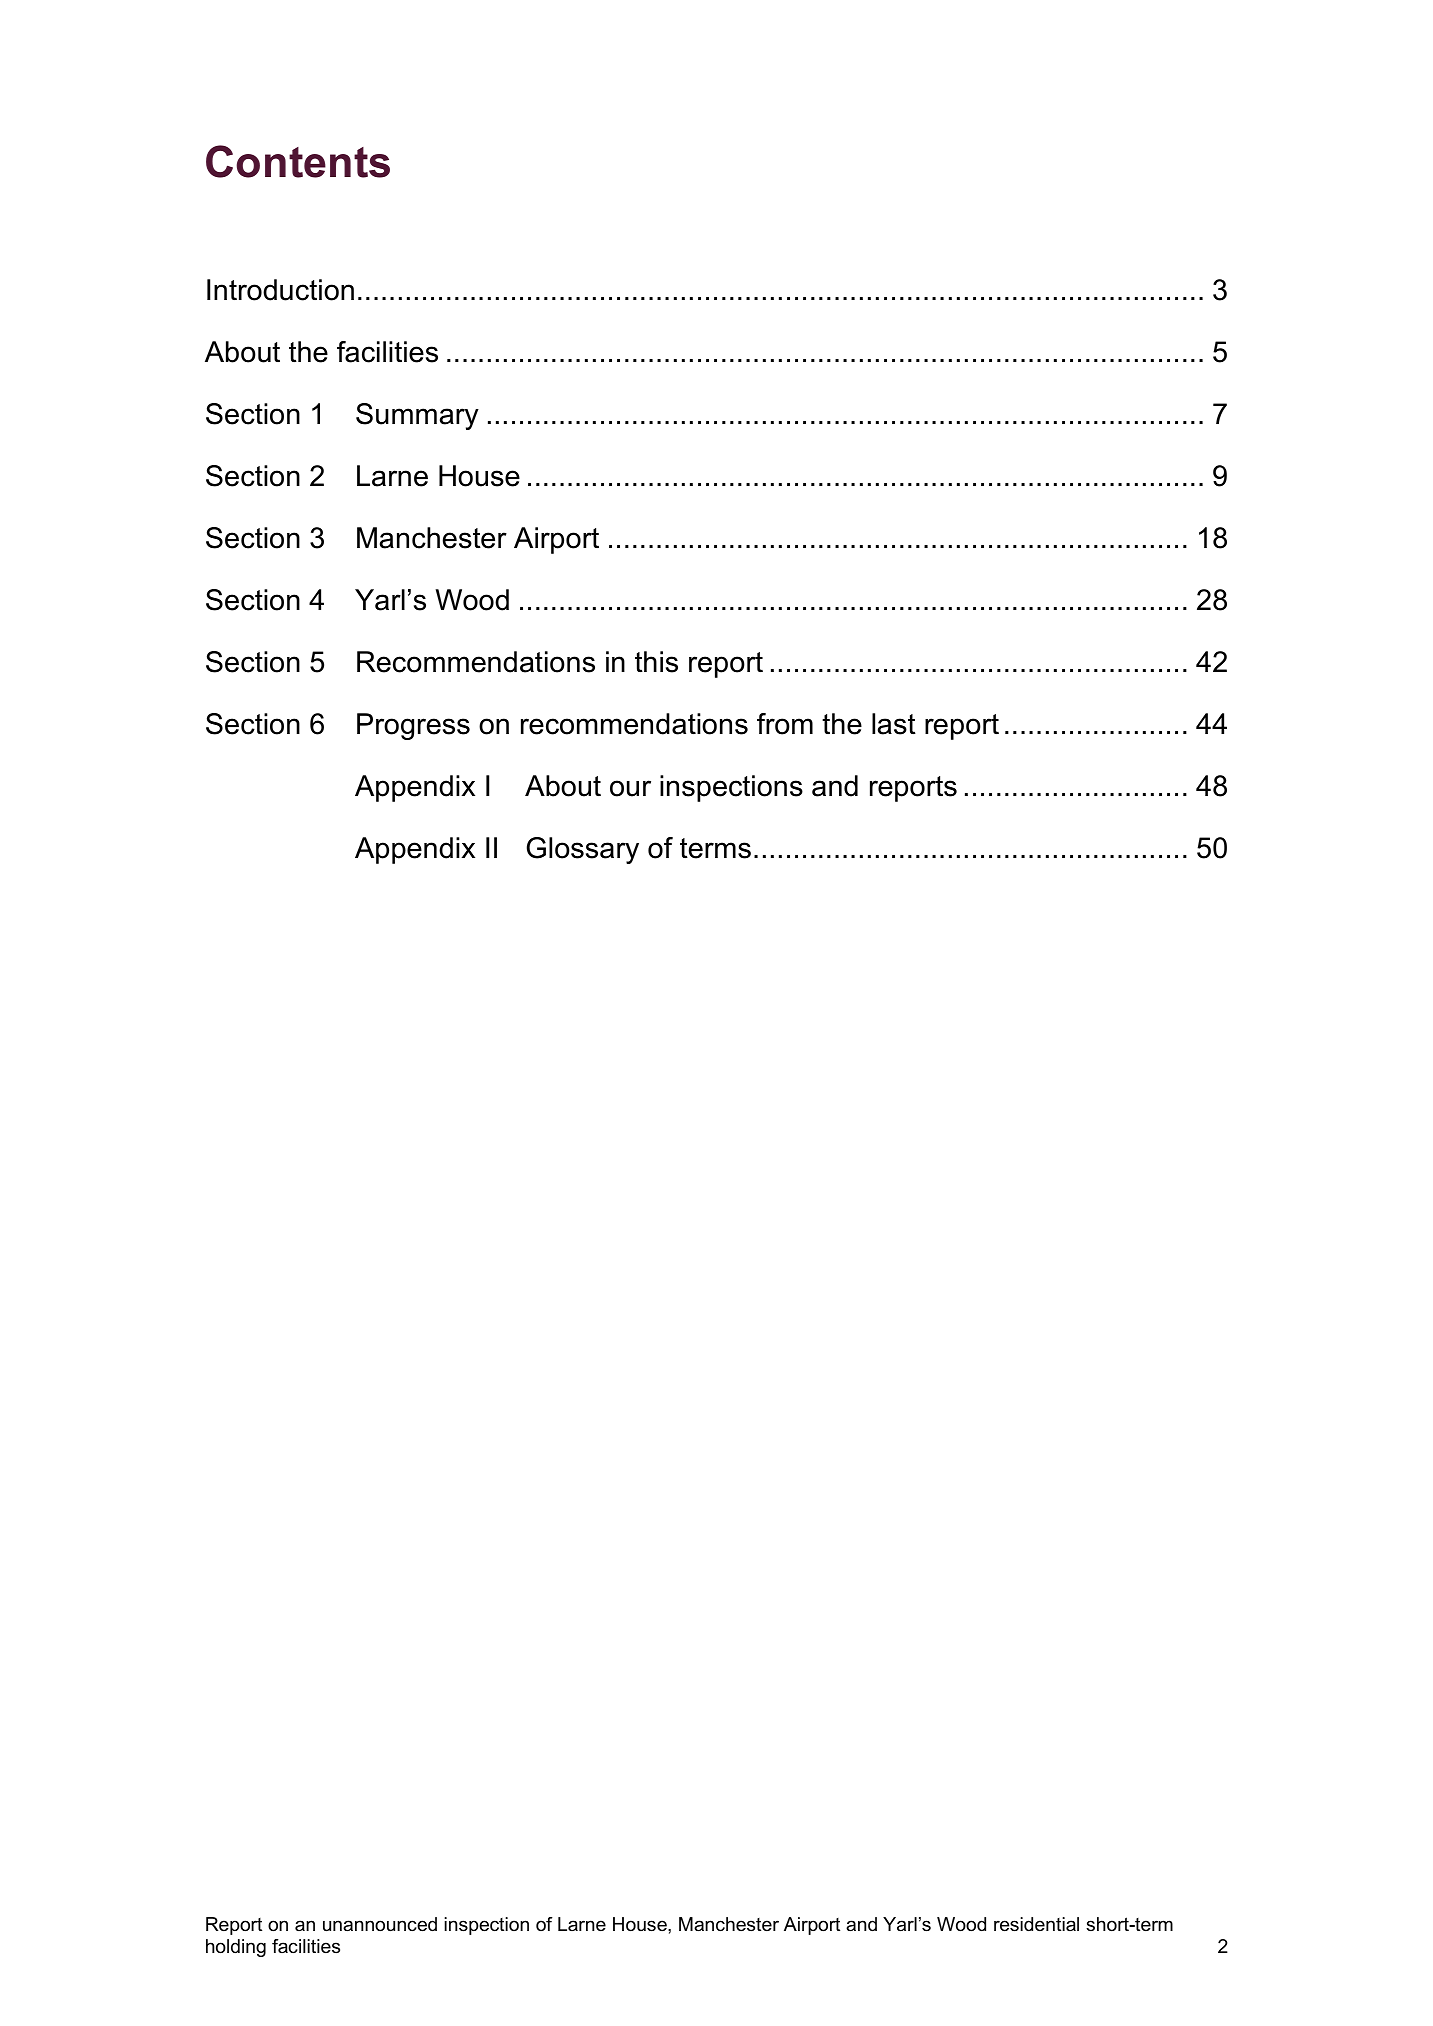 Image resolution: width=1433 pixels, height=2026 pixels. What do you see at coordinates (894, 724) in the image?
I see `last` at bounding box center [894, 724].
